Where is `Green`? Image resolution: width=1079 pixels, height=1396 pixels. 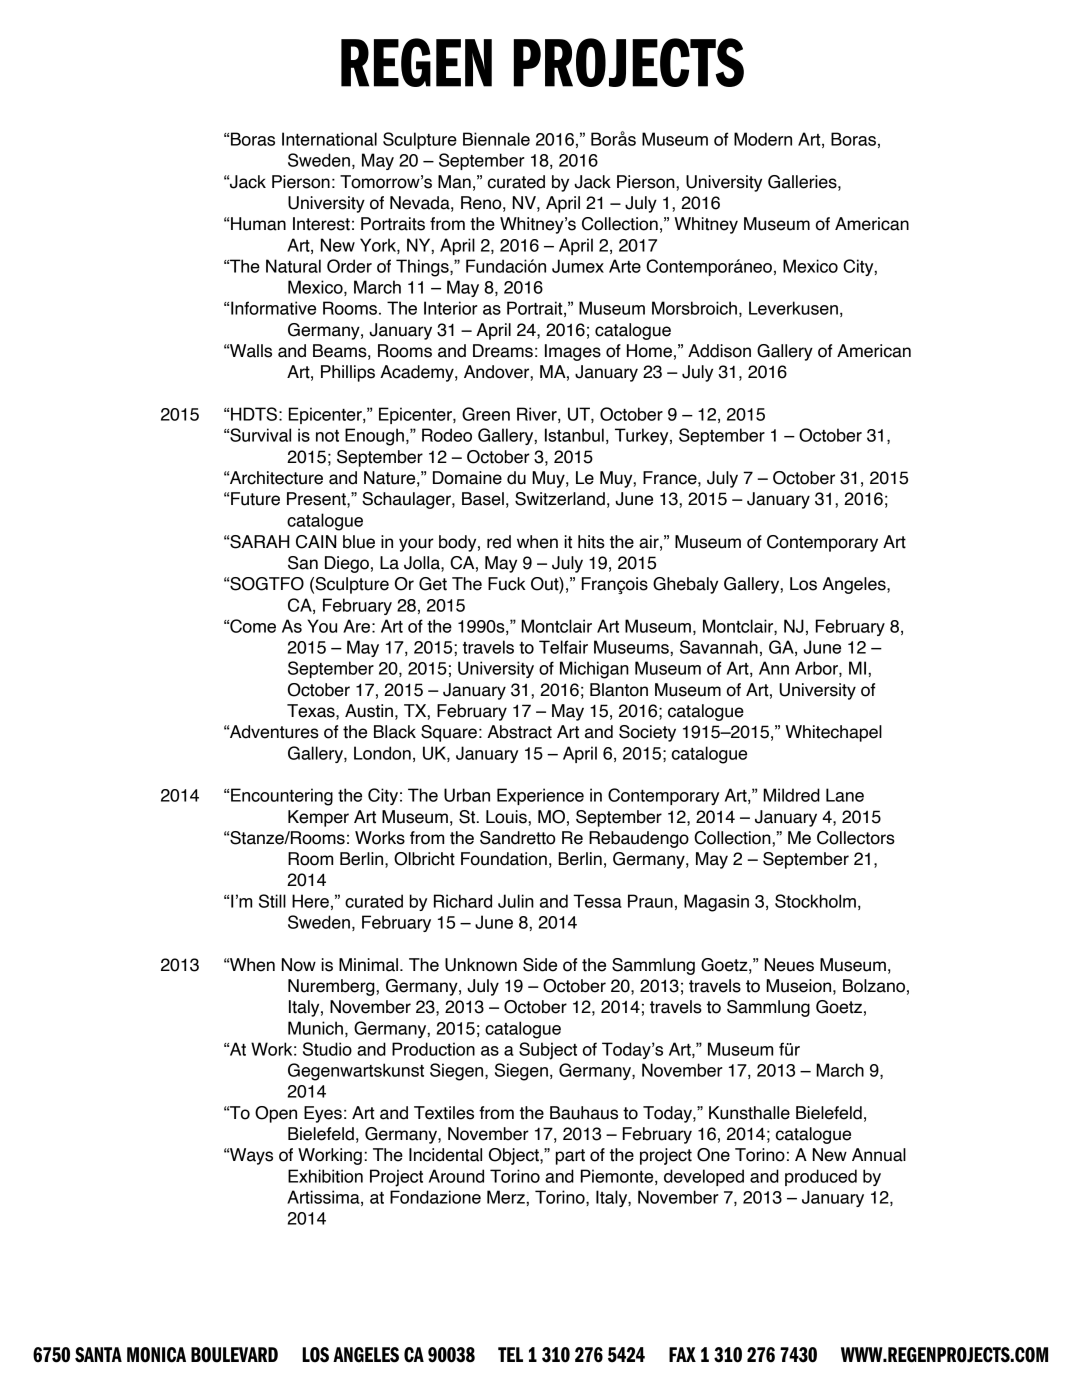
Green is located at coordinates (486, 414).
